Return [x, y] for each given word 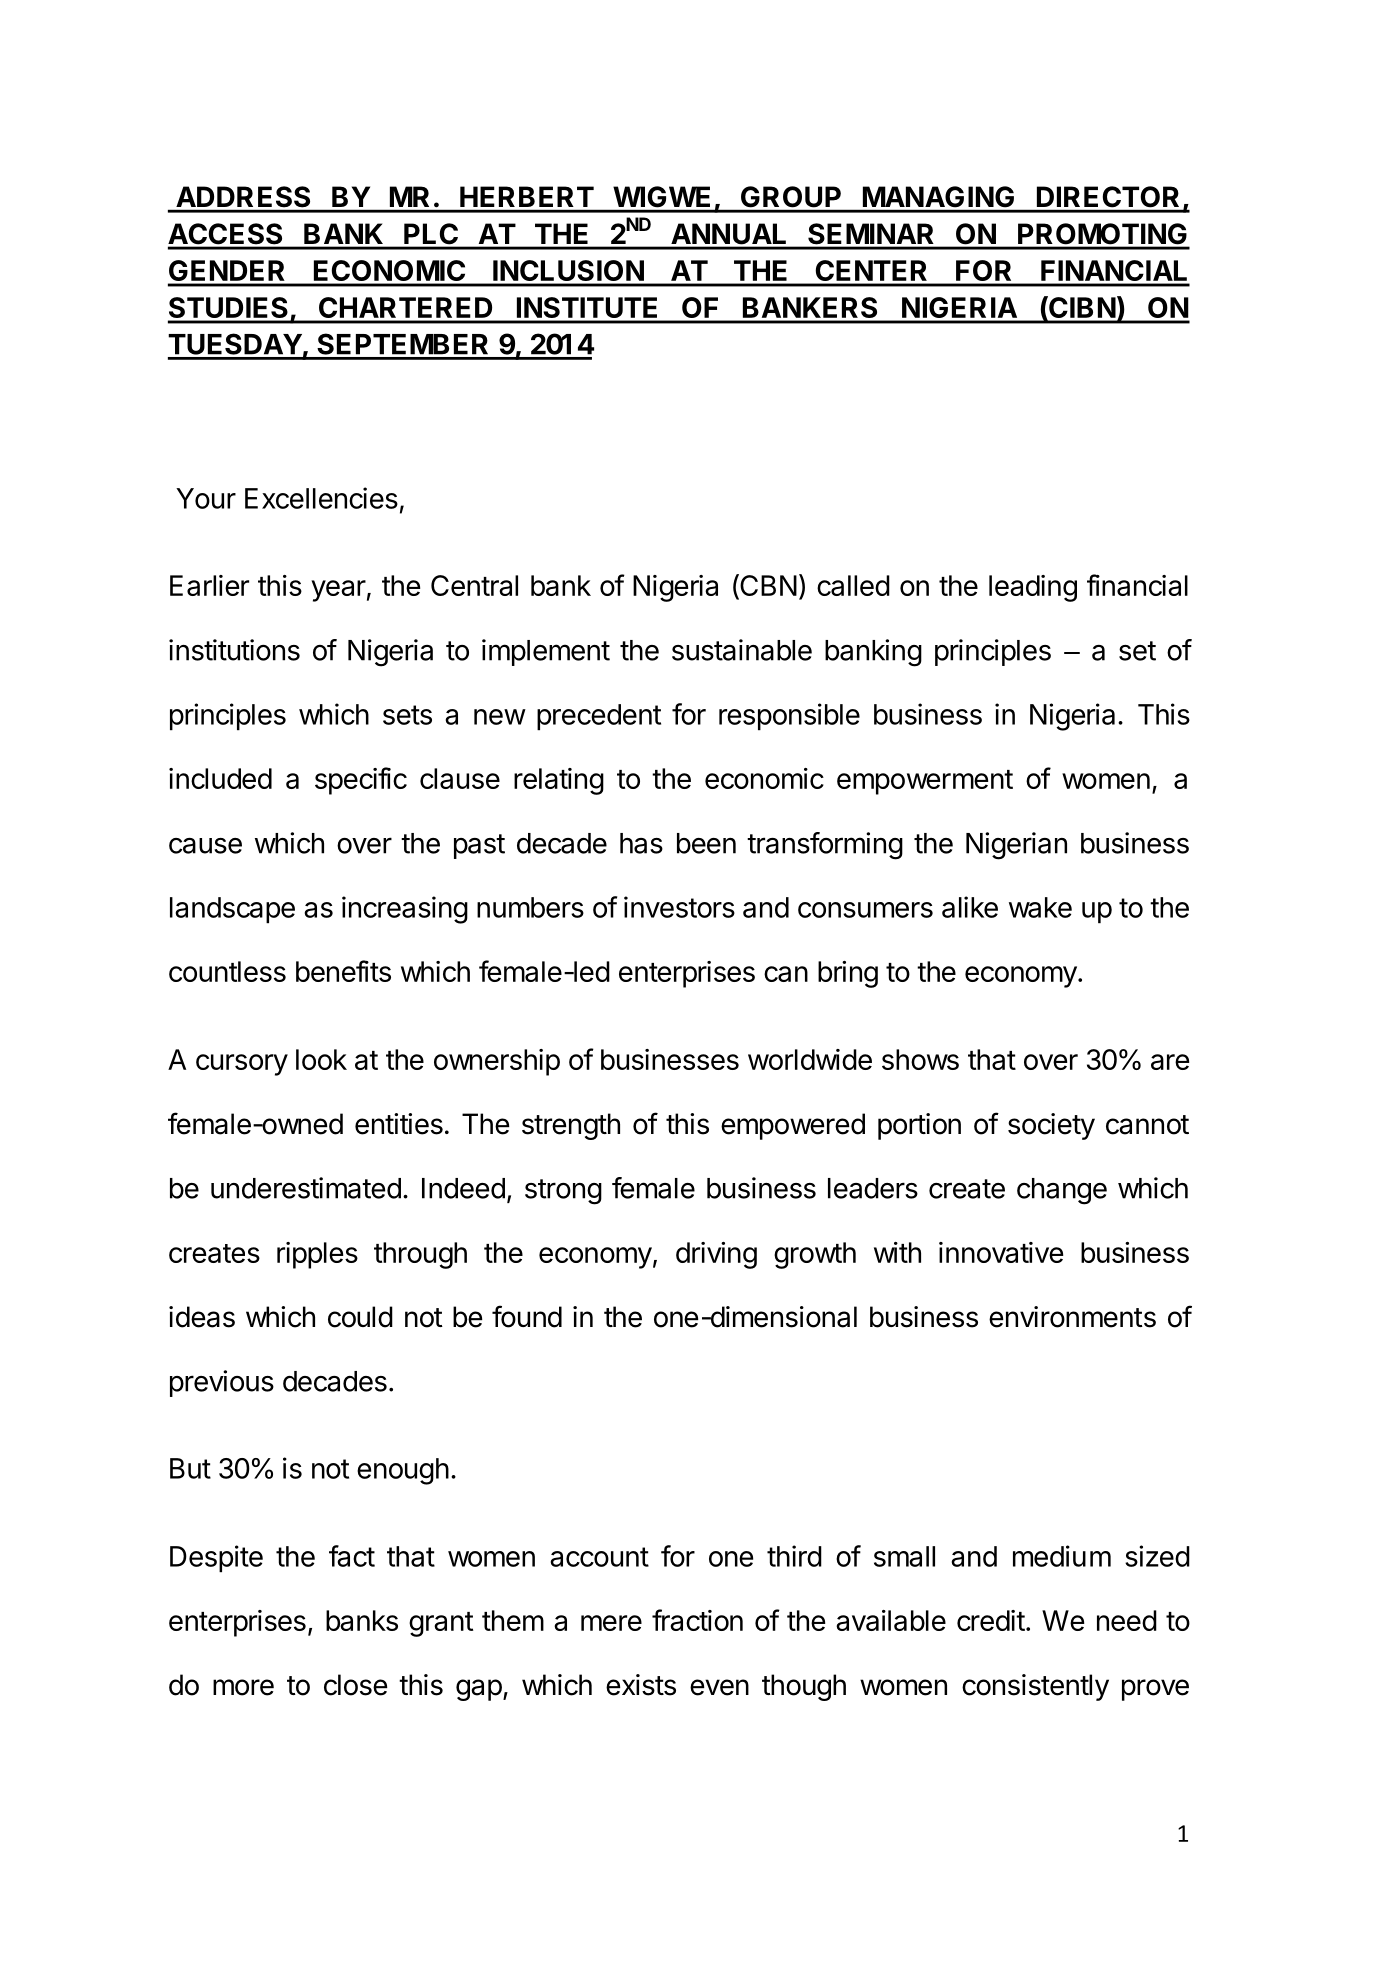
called [853, 585]
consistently [1035, 1687]
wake [1040, 907]
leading [1033, 588]
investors [679, 907]
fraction [697, 1620]
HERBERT [527, 196]
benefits [343, 971]
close [355, 1685]
